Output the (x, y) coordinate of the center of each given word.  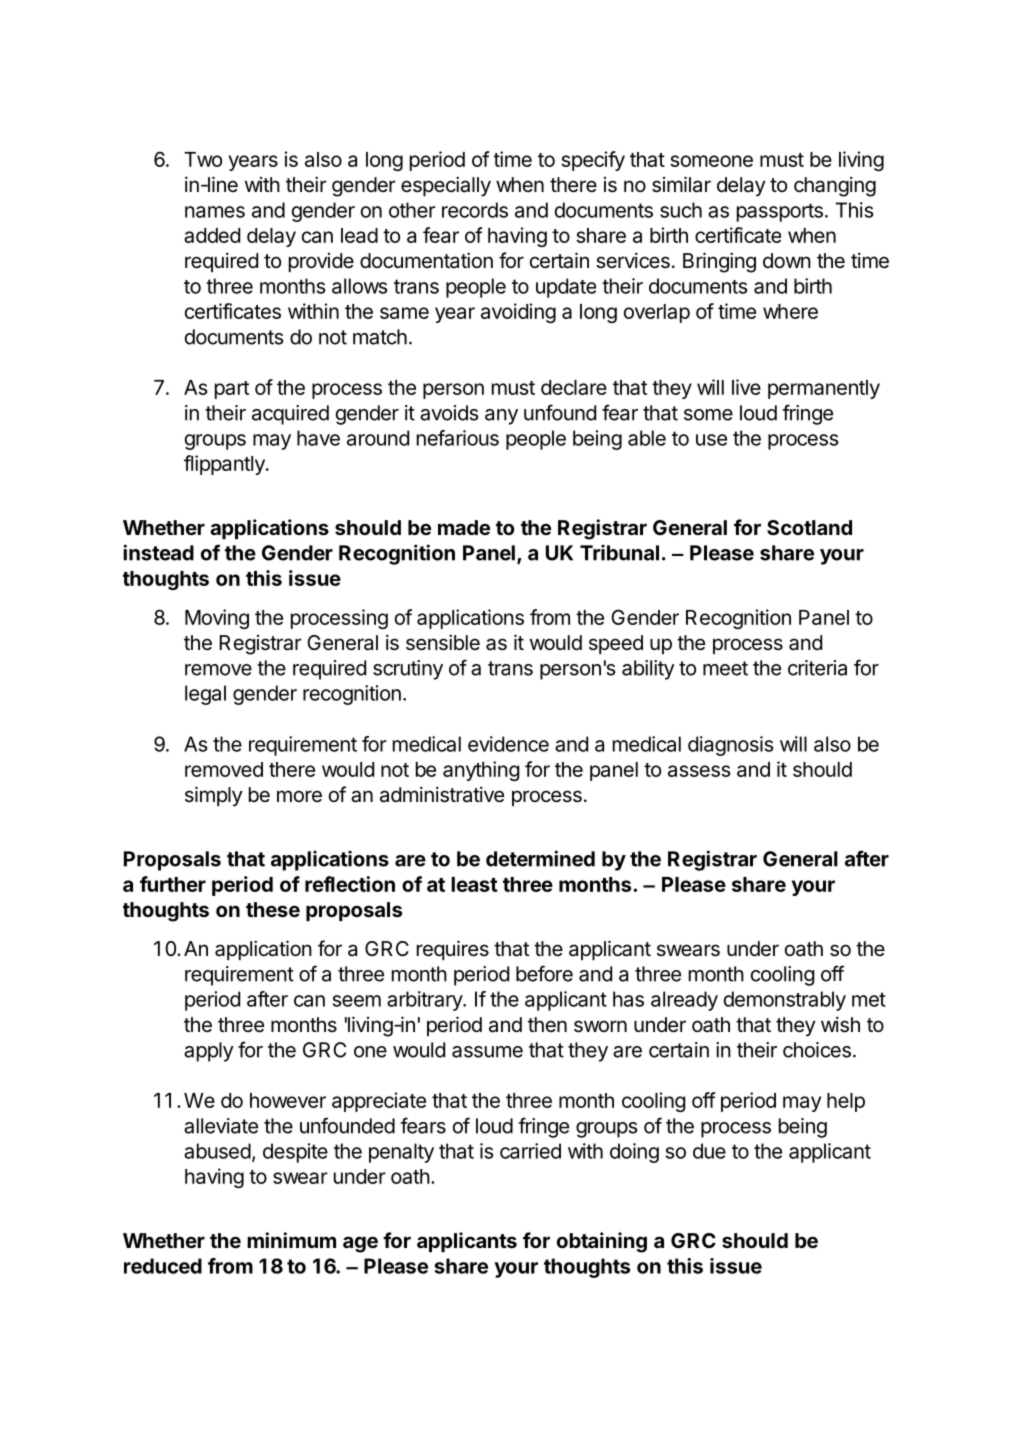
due (709, 1151)
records (475, 210)
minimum (291, 1240)
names (215, 212)
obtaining (602, 1242)
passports (780, 212)
